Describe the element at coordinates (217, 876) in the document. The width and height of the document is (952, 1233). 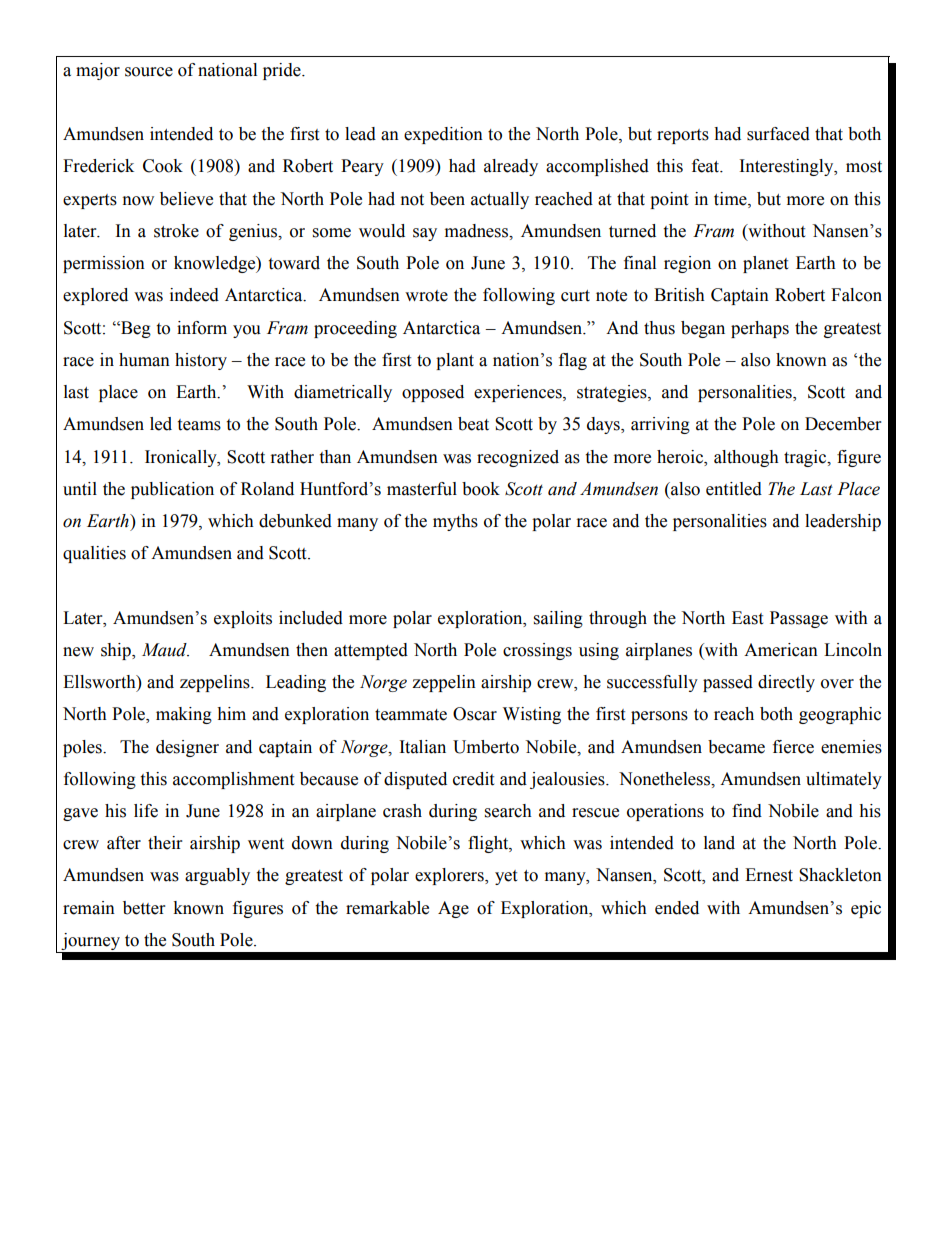
I see `arguably` at that location.
